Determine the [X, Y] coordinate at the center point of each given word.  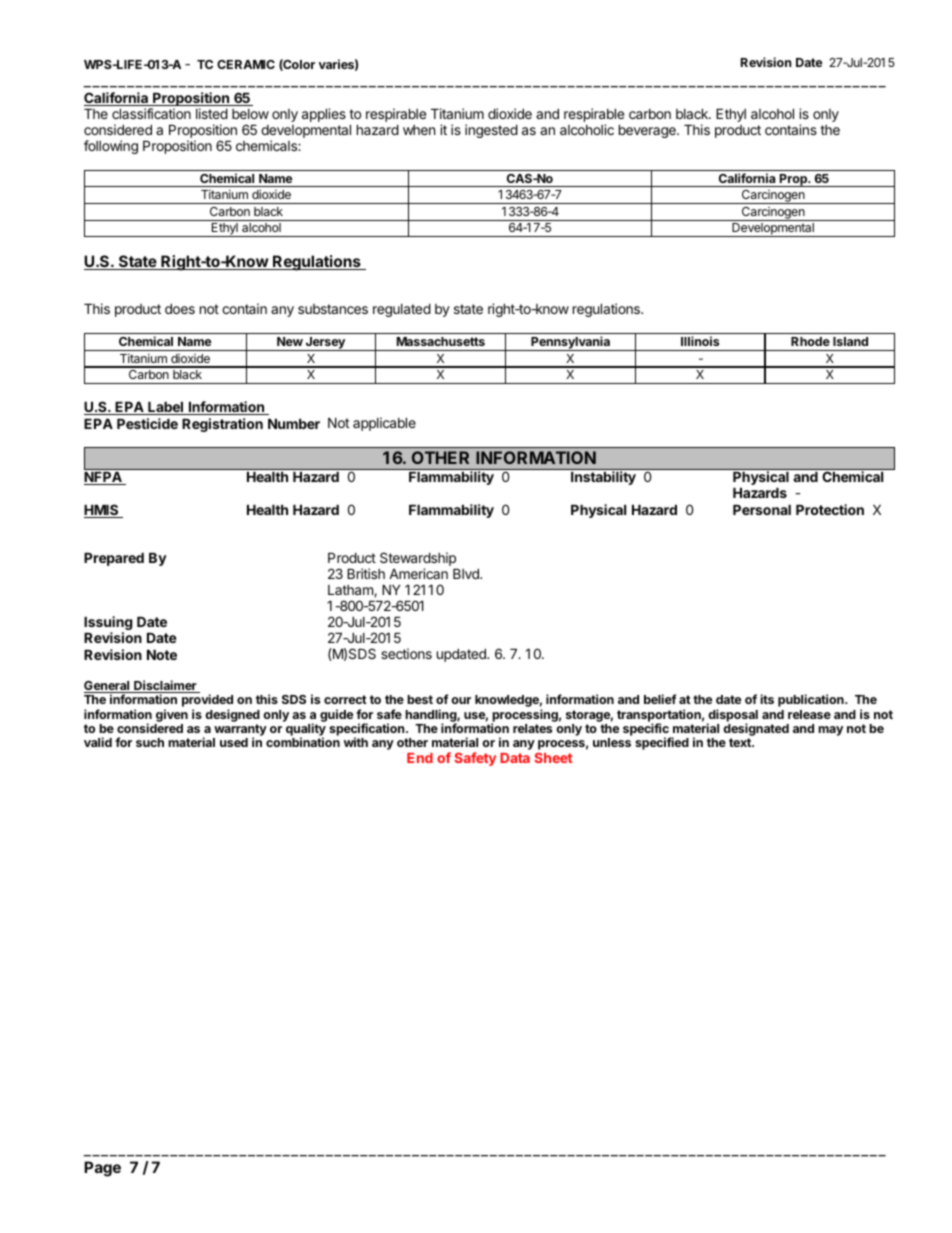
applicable [384, 424]
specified [662, 743]
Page [102, 1169]
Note [162, 655]
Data [515, 758]
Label [166, 408]
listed [212, 113]
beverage [648, 131]
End [420, 758]
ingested [491, 131]
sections [406, 653]
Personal [762, 510]
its [767, 699]
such [150, 742]
